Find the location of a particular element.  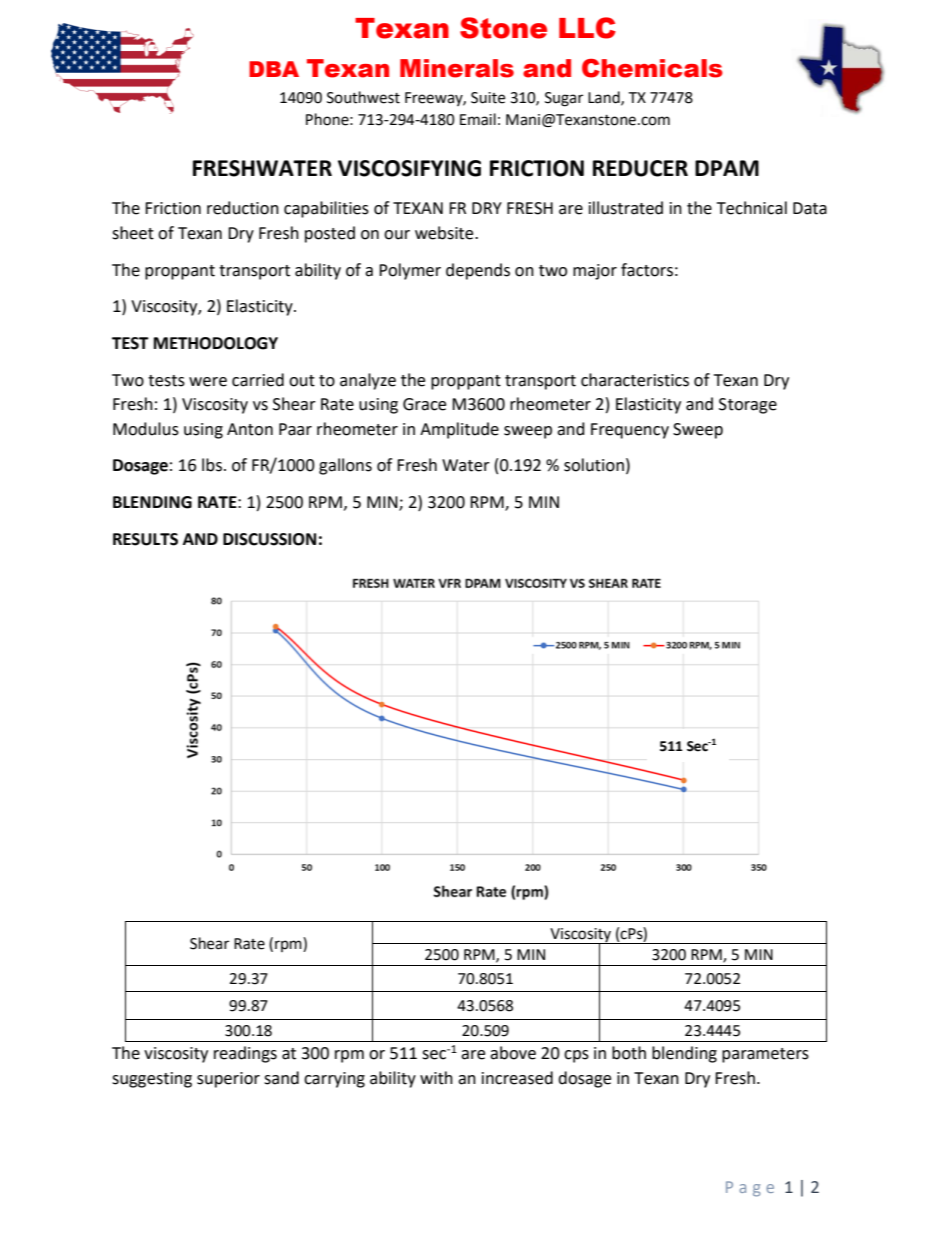

DBA is located at coordinates (274, 69).
